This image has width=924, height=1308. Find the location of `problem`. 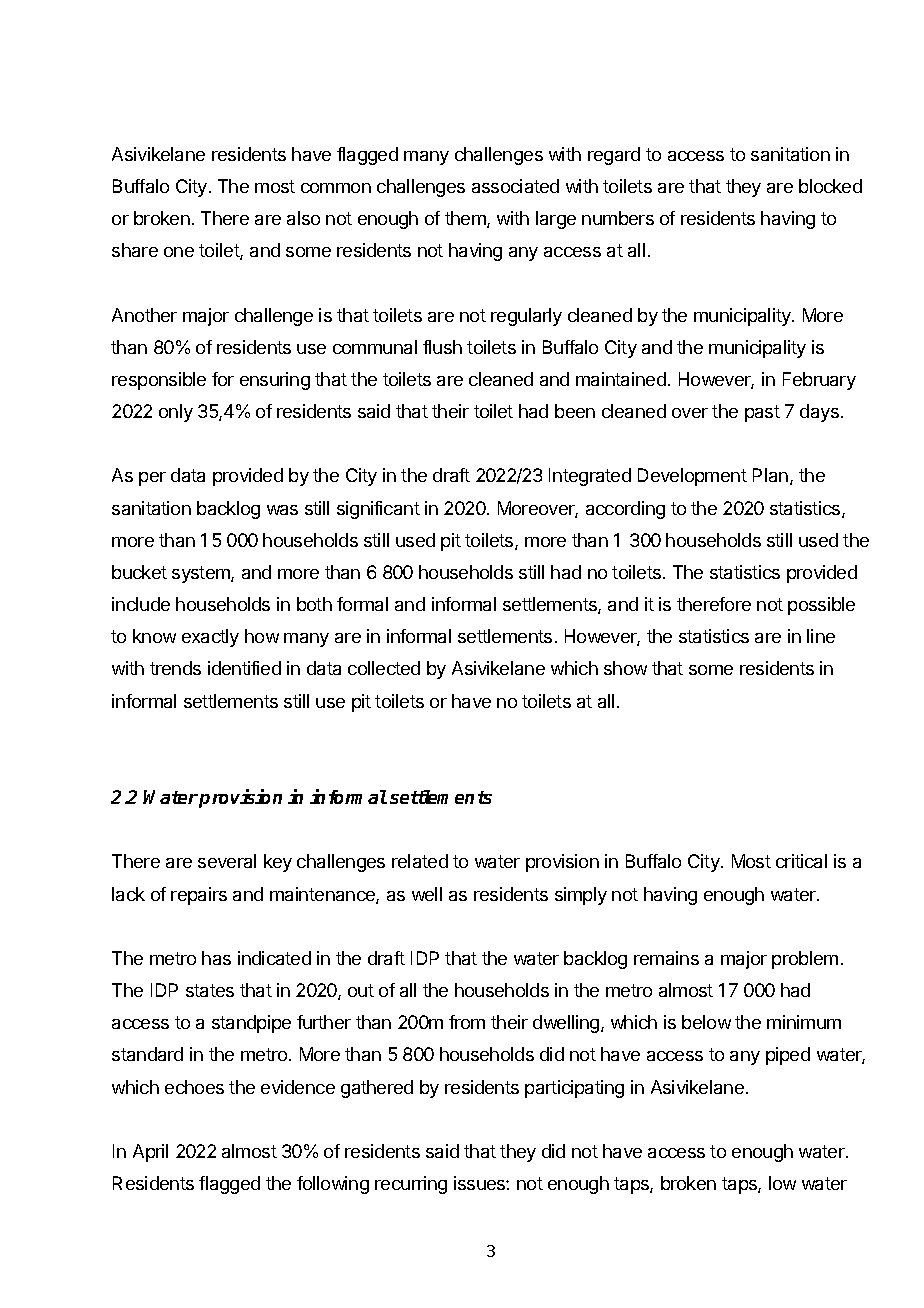

problem is located at coordinates (805, 960).
